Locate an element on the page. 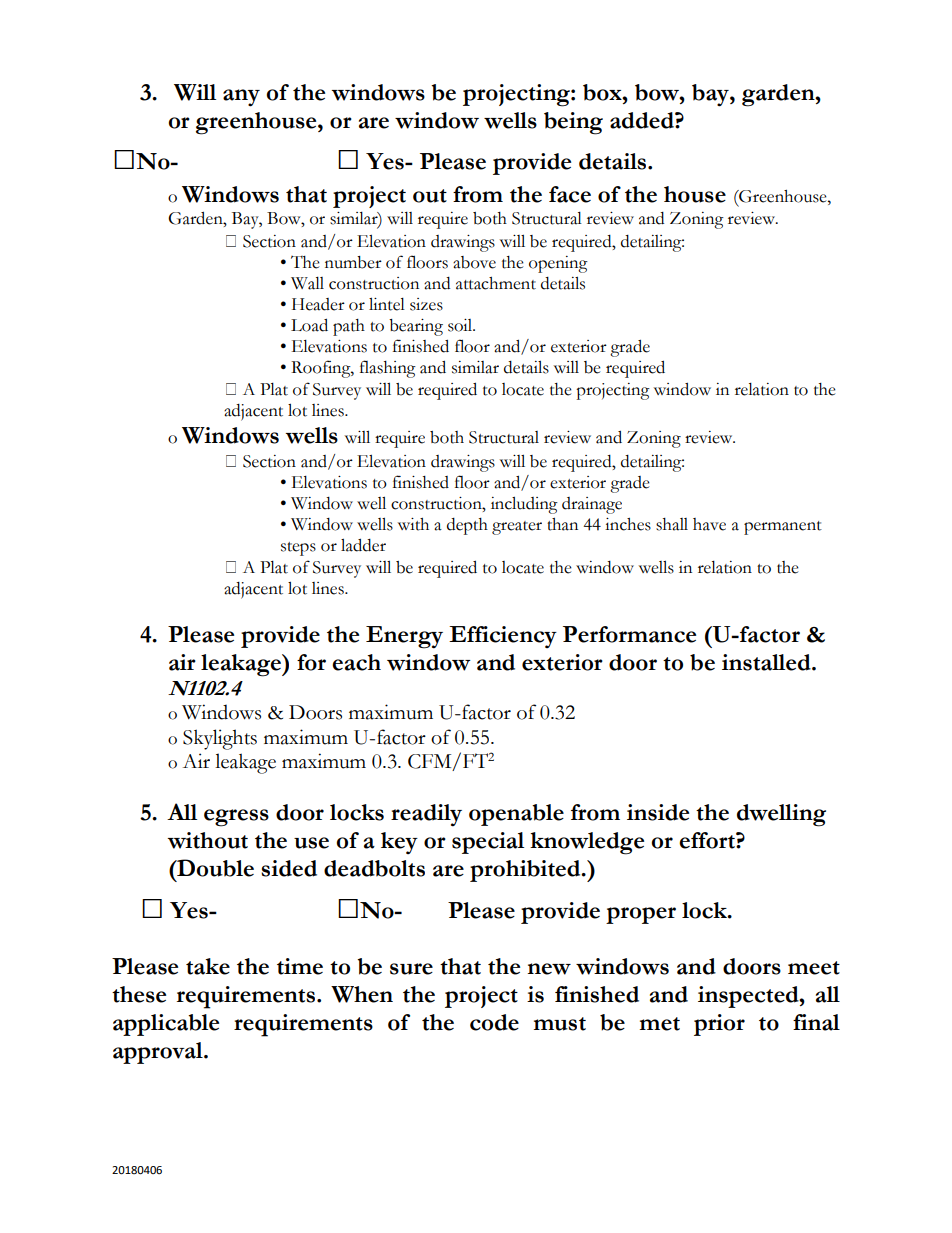  have is located at coordinates (709, 524).
